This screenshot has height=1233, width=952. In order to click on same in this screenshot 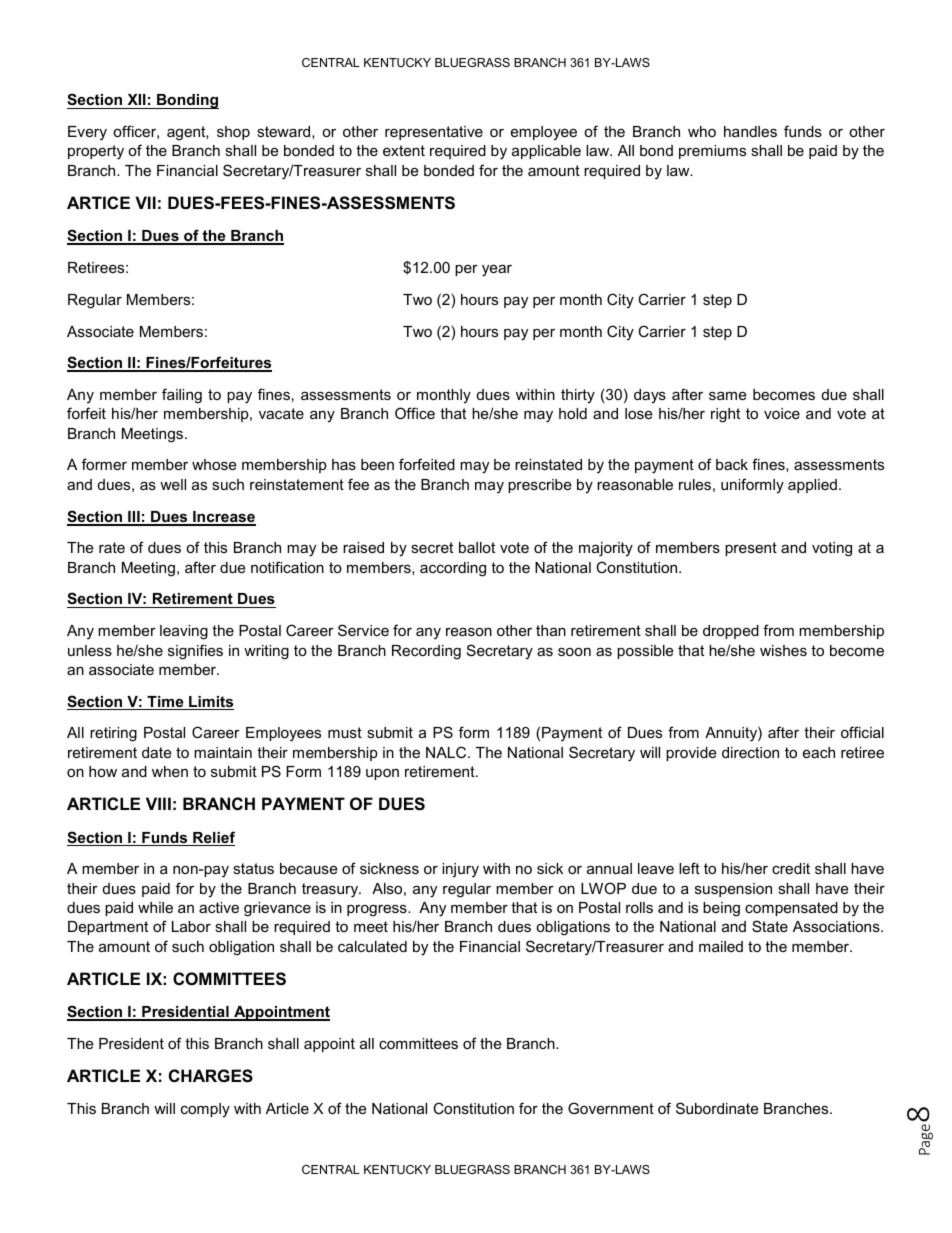, I will do `click(727, 395)`.
